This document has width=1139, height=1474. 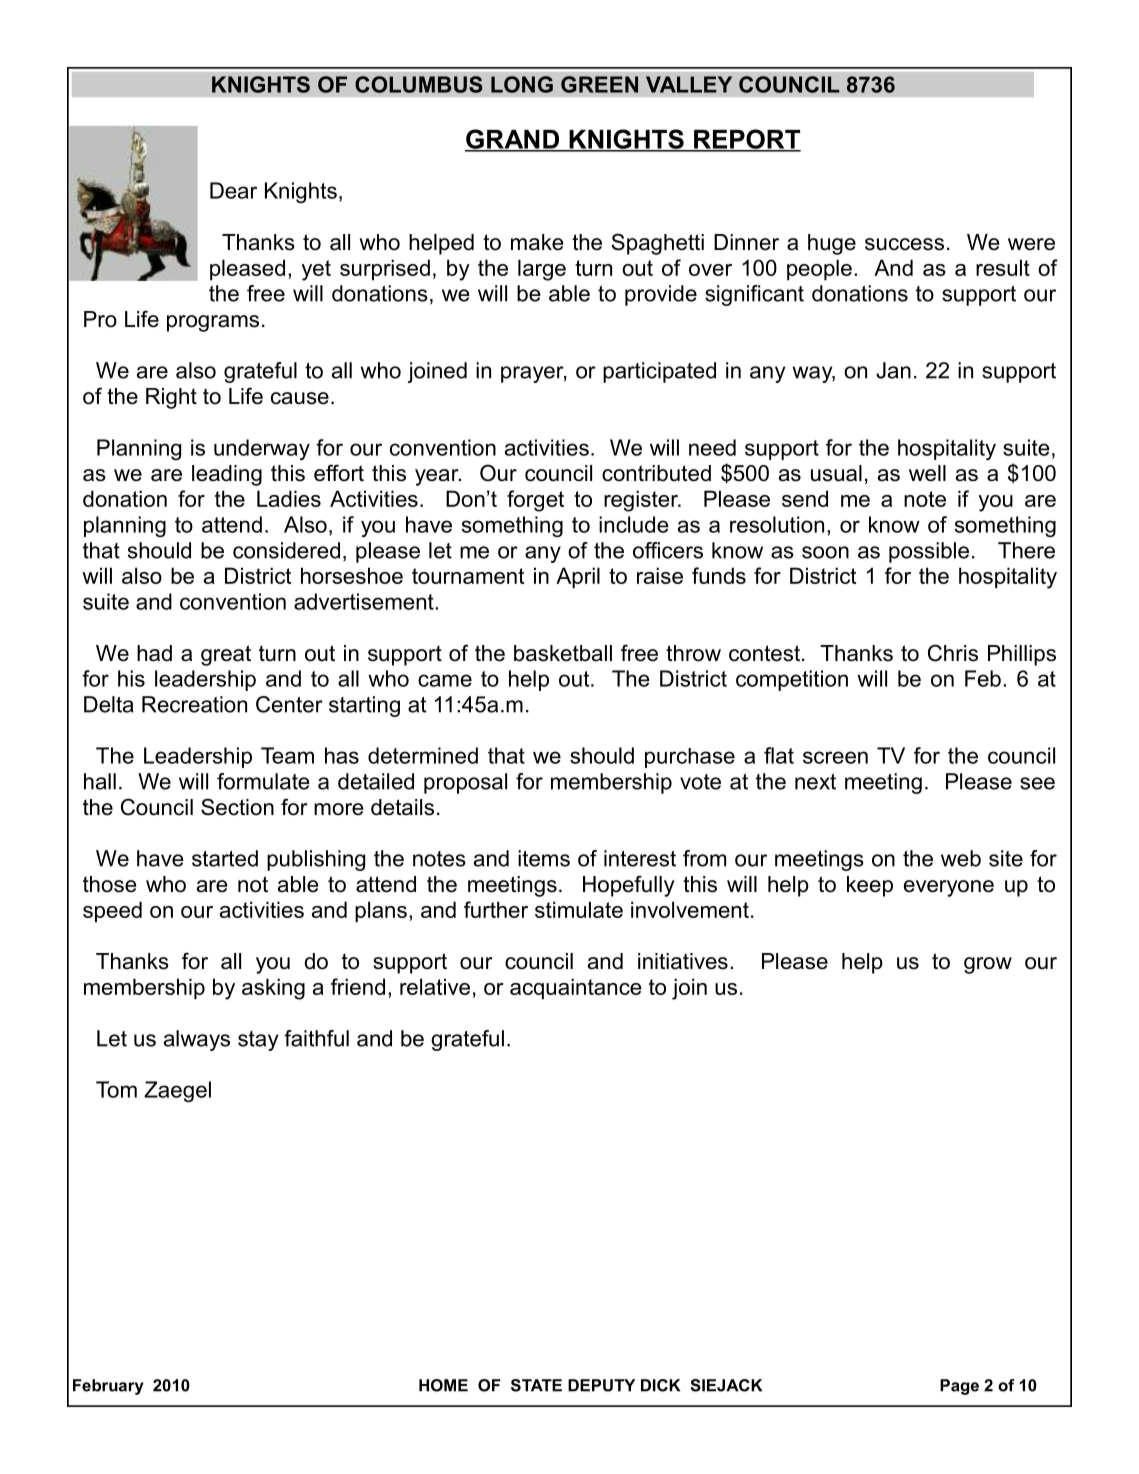 What do you see at coordinates (233, 190) in the document?
I see `Dear` at bounding box center [233, 190].
